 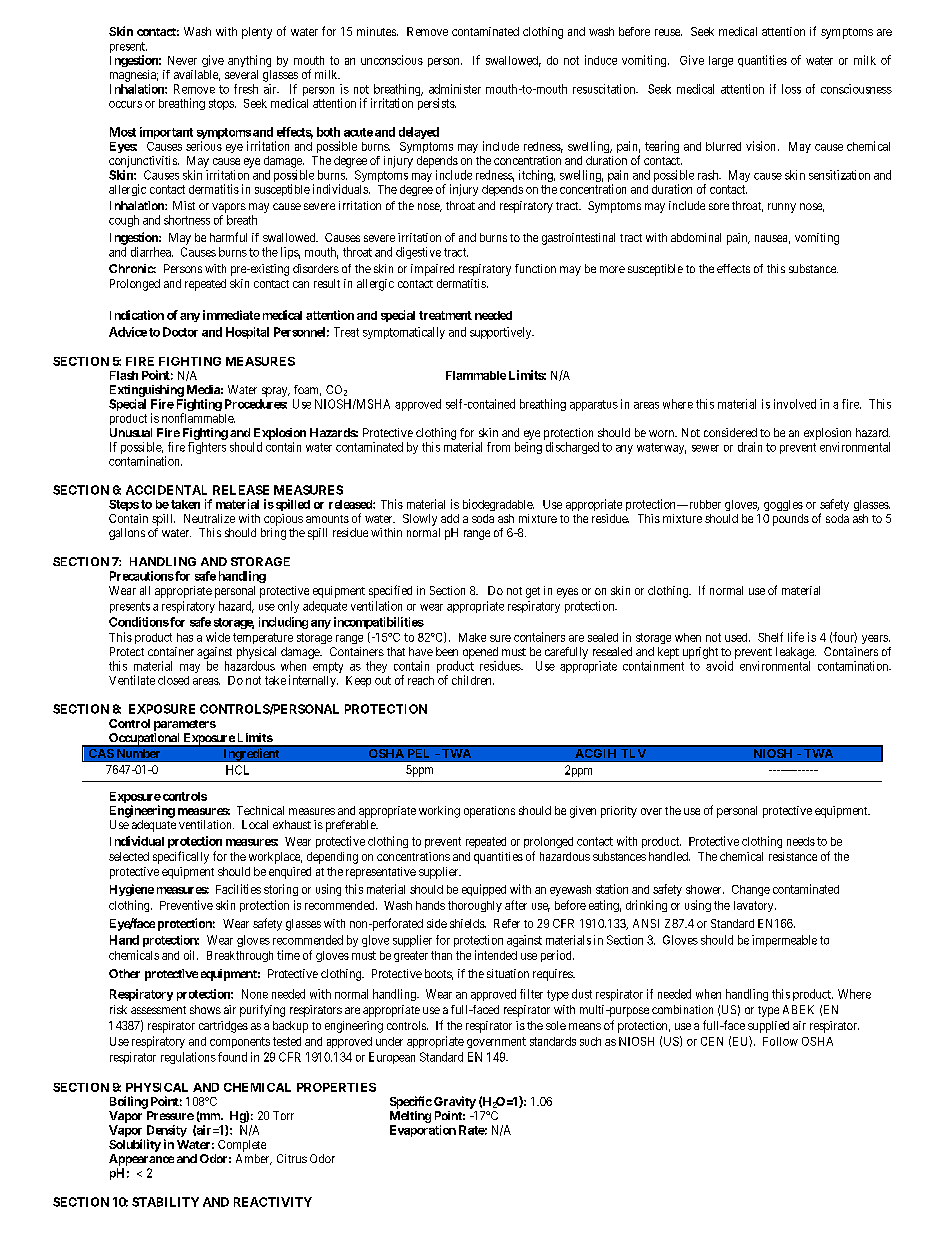 I want to click on loss, so click(x=791, y=89).
